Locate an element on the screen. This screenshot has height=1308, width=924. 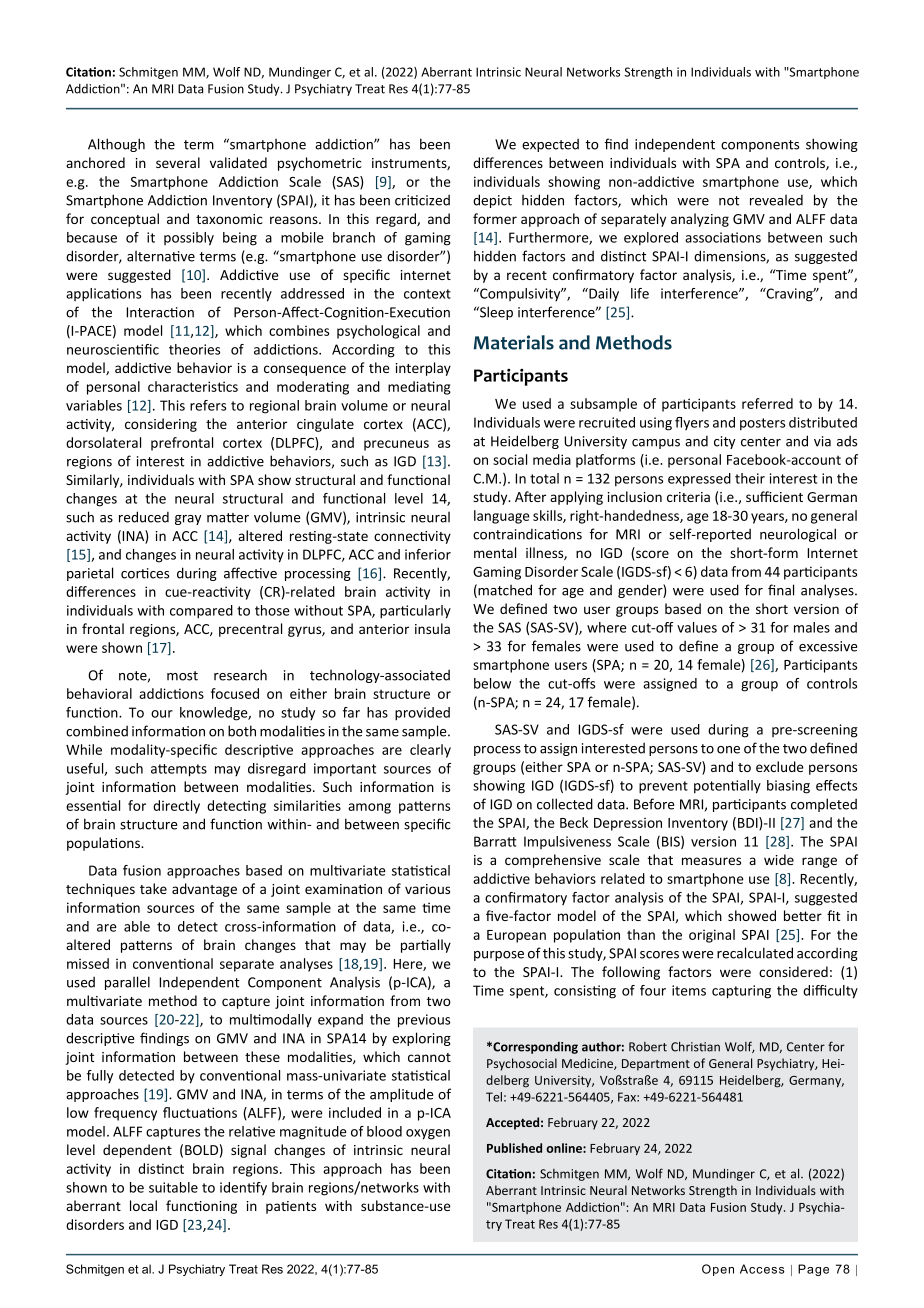
capturing is located at coordinates (741, 992).
